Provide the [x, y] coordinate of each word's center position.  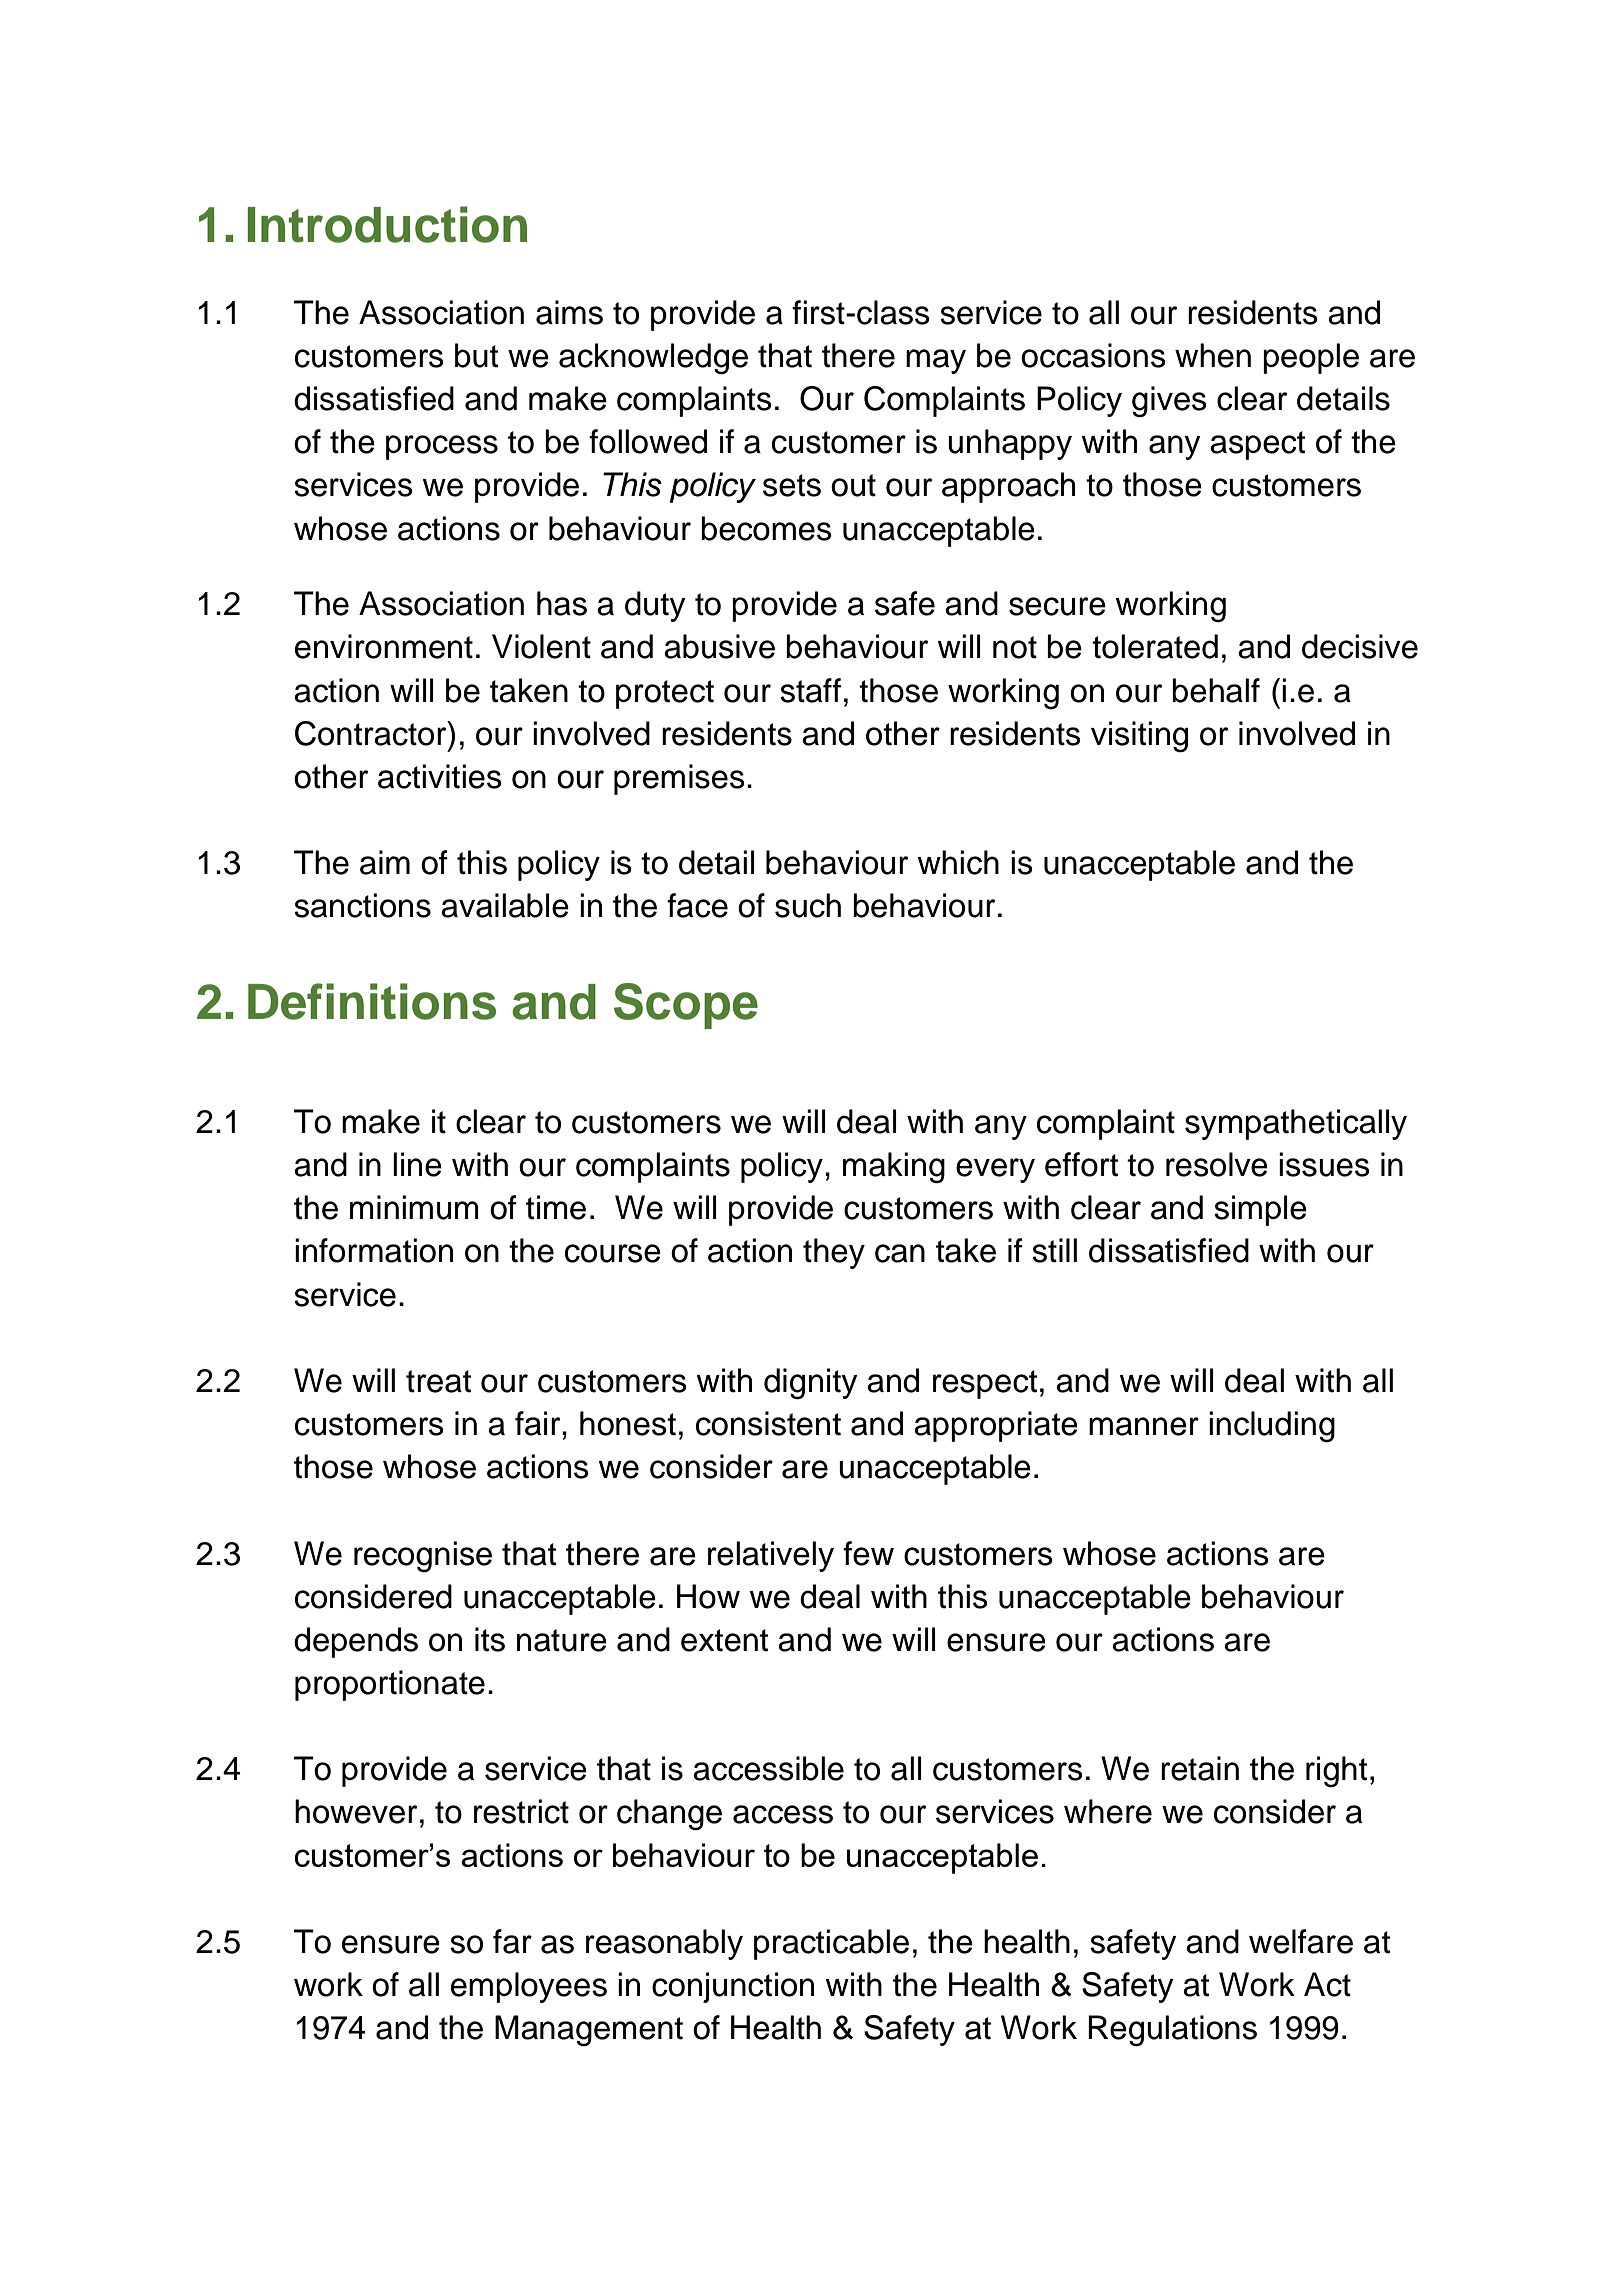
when [1213, 355]
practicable [831, 1944]
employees [529, 1987]
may [936, 361]
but [476, 355]
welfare [1301, 1941]
